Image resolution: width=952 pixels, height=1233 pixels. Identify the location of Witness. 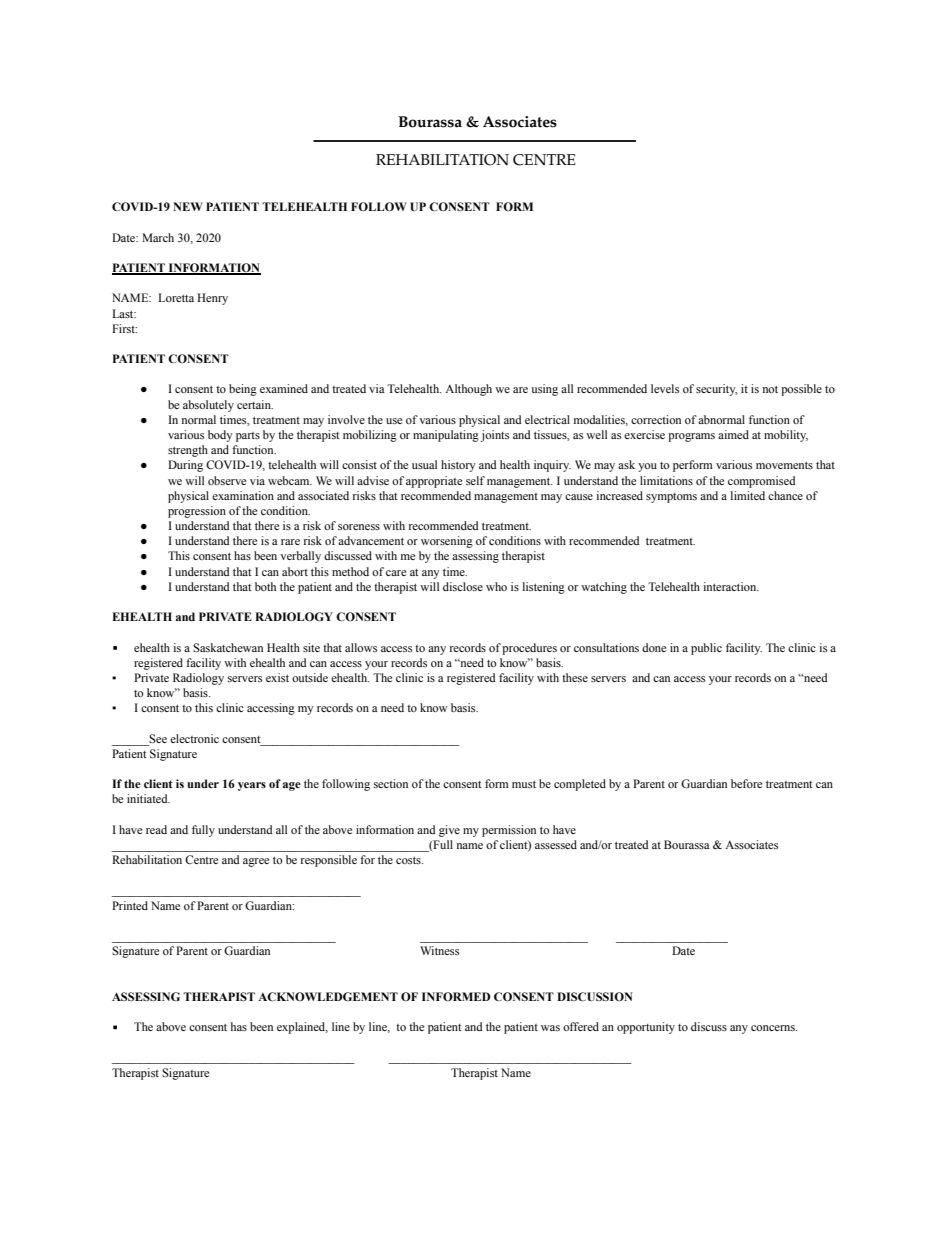
(439, 950).
